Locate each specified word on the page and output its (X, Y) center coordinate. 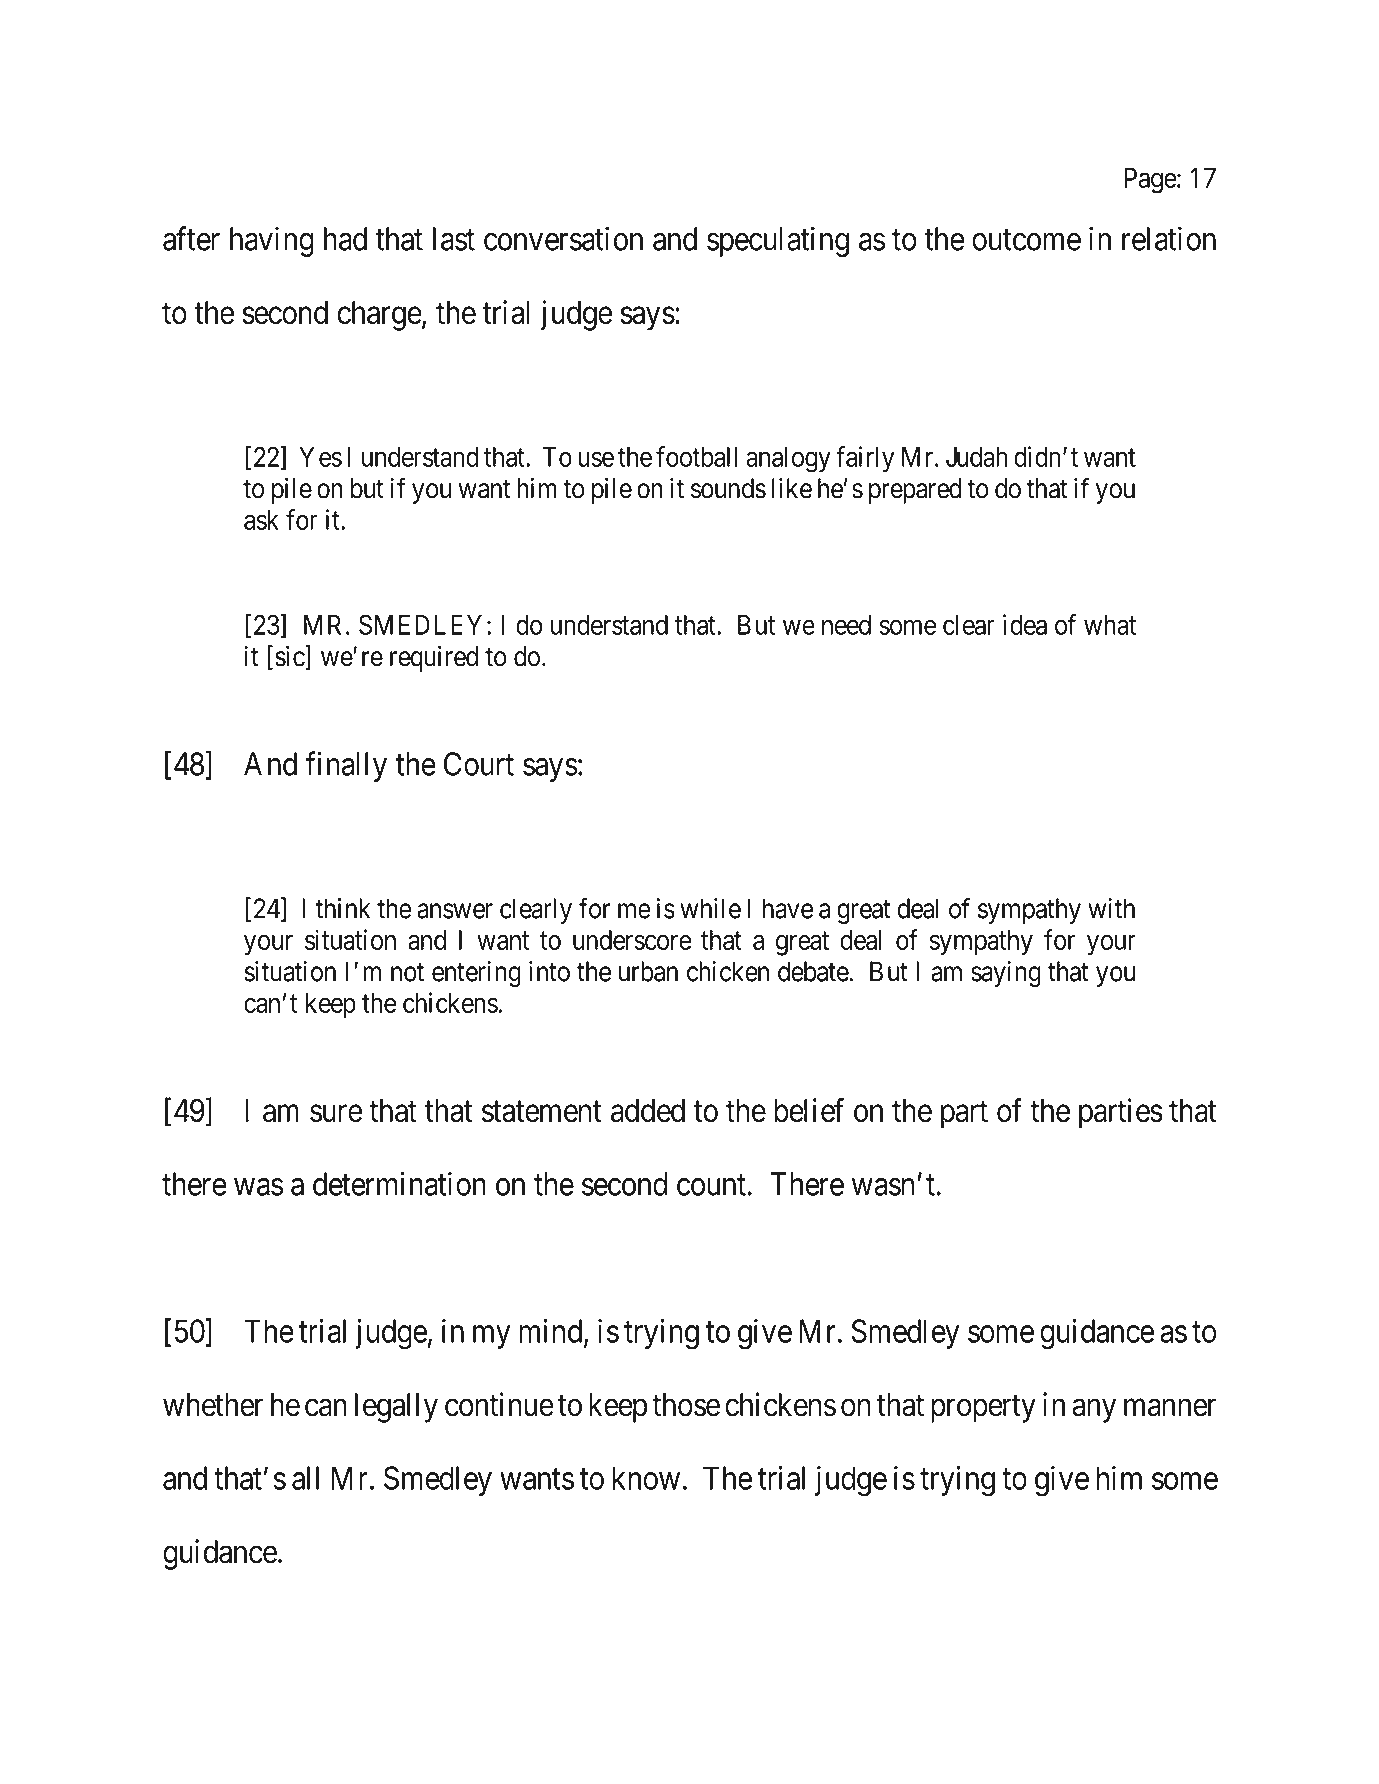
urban (648, 971)
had (345, 239)
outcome (1026, 240)
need (846, 625)
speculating (778, 241)
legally (396, 1408)
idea (1025, 624)
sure (336, 1114)
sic (290, 657)
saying (1006, 974)
